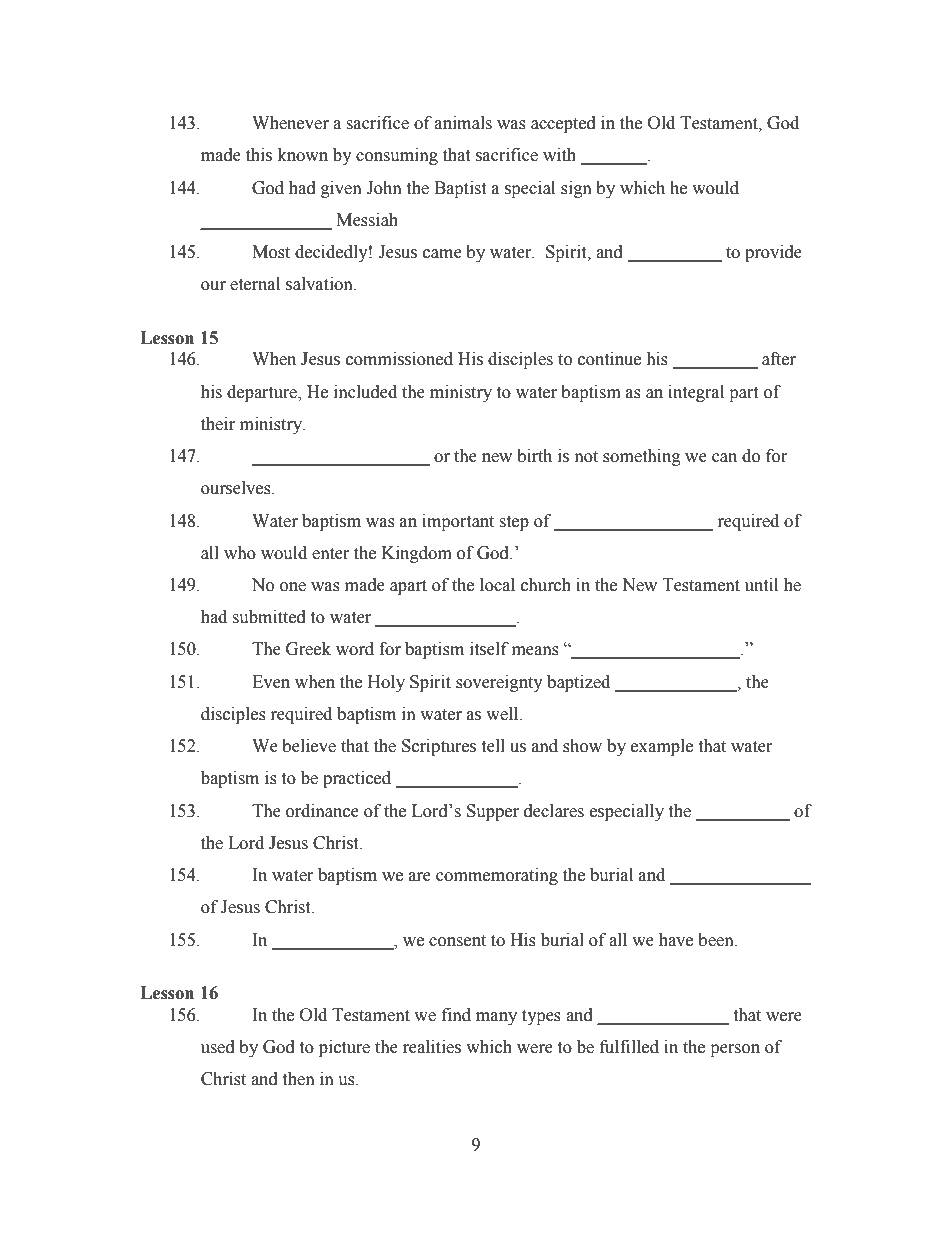 The width and height of the screenshot is (952, 1233). Describe the element at coordinates (496, 1018) in the screenshot. I see `many` at that location.
